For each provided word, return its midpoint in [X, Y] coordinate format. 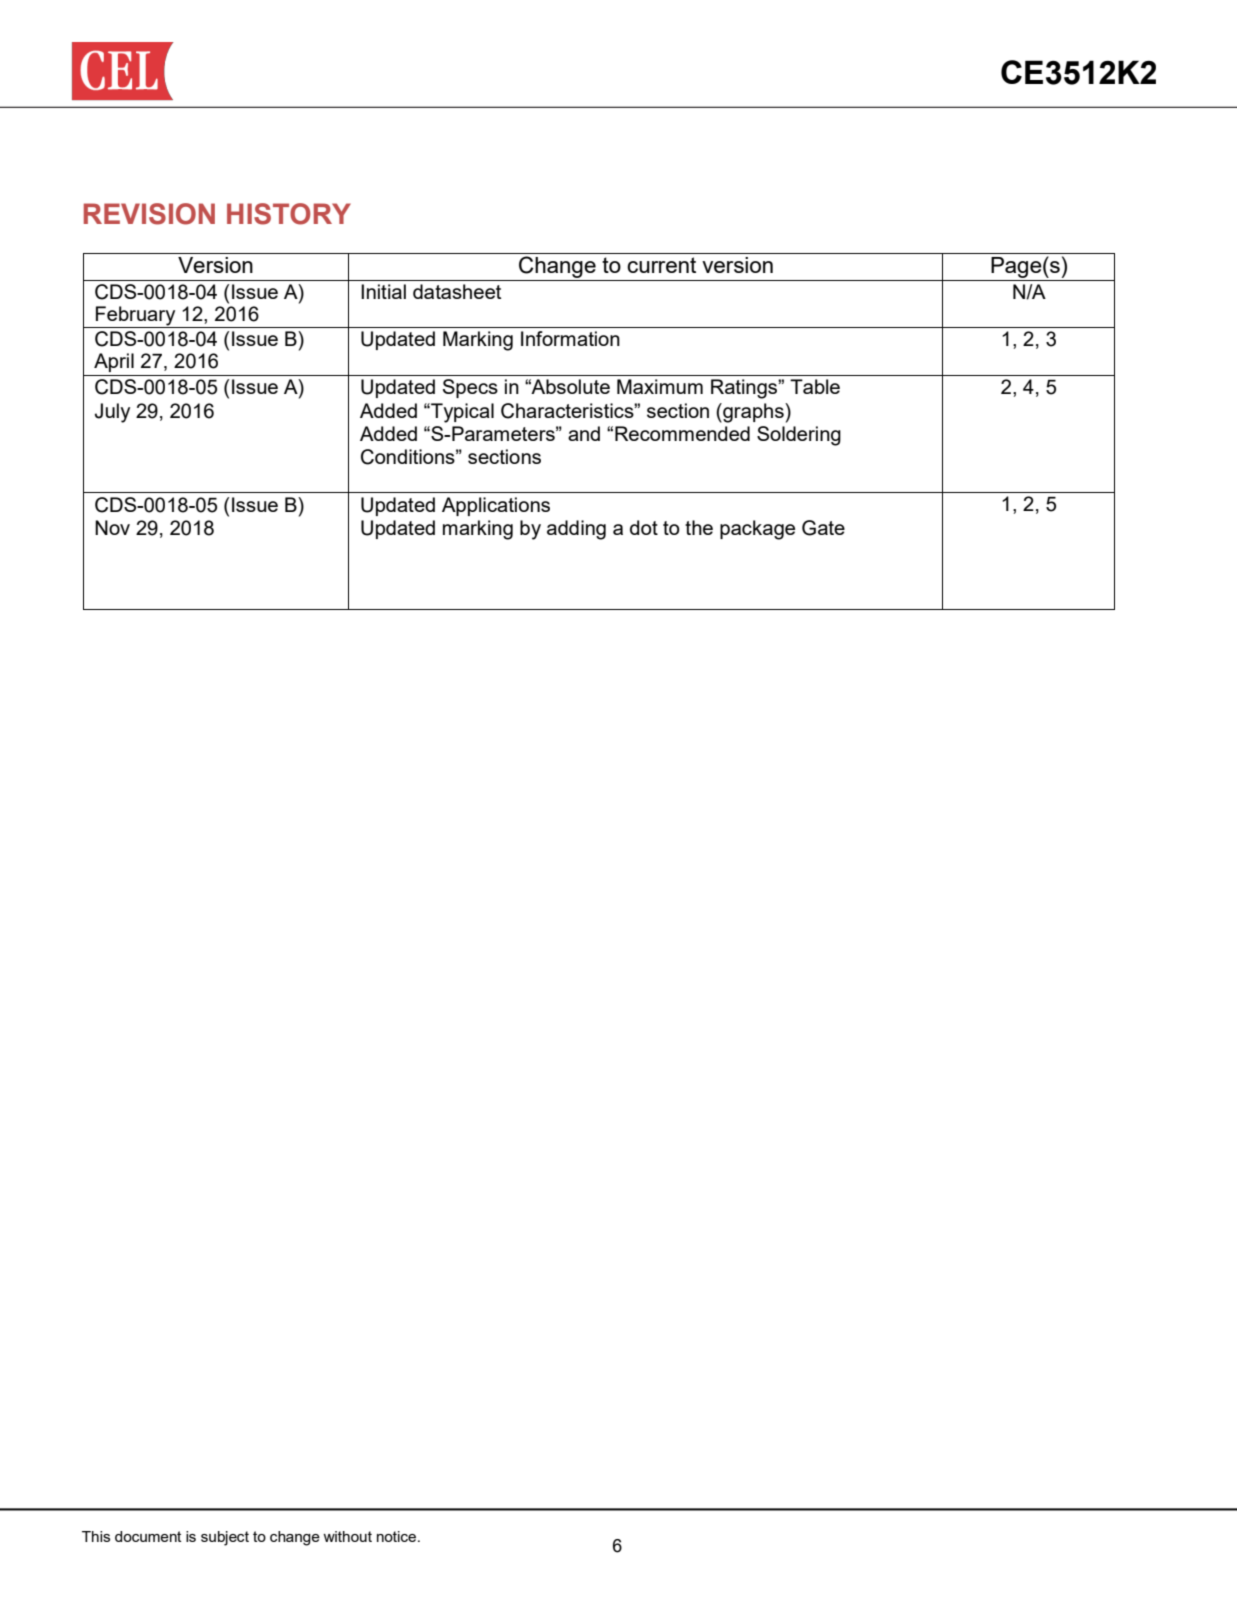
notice [398, 1536]
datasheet [457, 291]
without [347, 1536]
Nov [112, 527]
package [757, 530]
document [148, 1536]
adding [576, 530]
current [661, 265]
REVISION [149, 214]
